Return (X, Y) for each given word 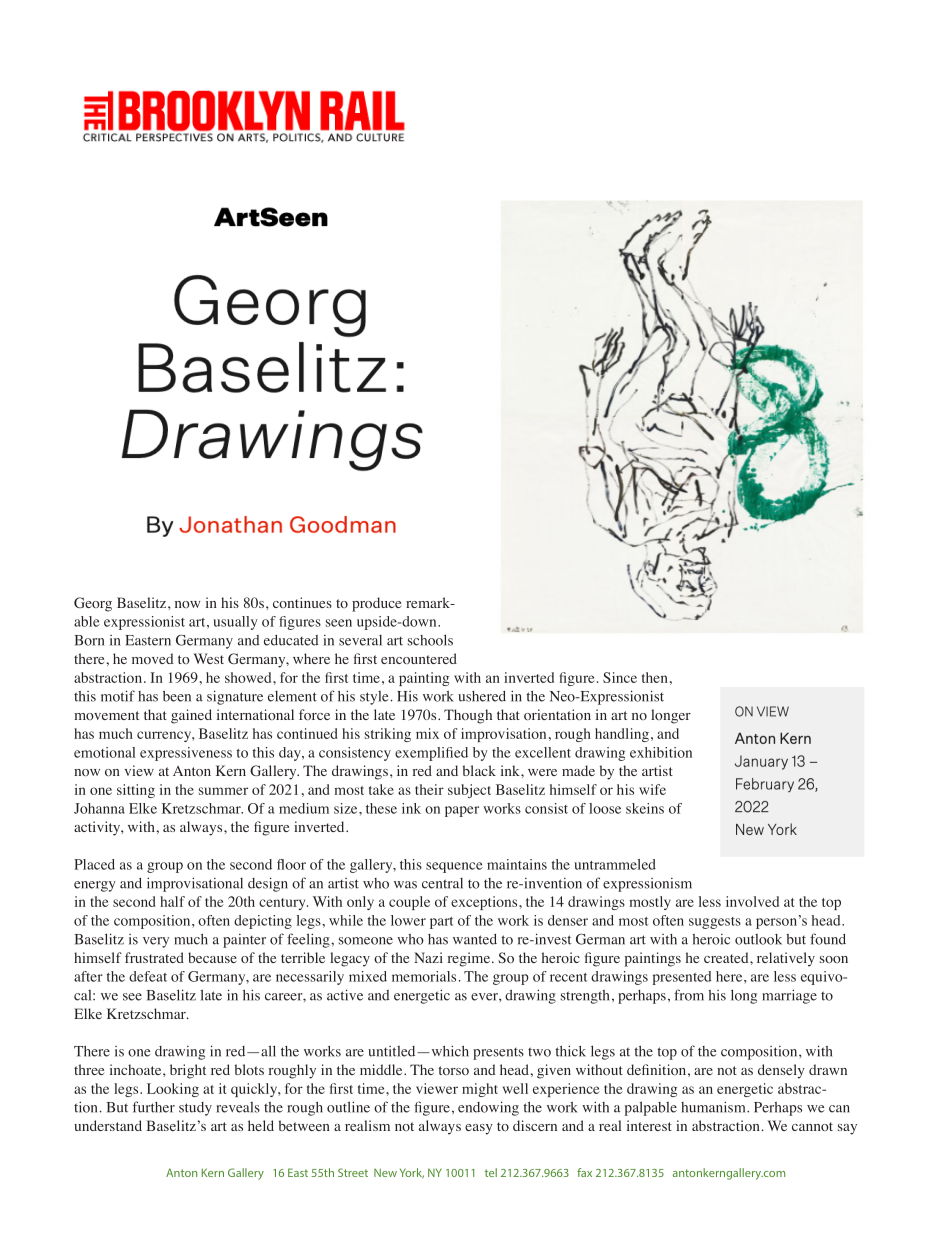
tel (491, 1172)
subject (469, 791)
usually (235, 623)
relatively (786, 959)
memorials (424, 976)
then (655, 677)
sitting (136, 791)
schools (430, 640)
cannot (812, 1126)
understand (108, 1125)
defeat (148, 976)
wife (652, 789)
